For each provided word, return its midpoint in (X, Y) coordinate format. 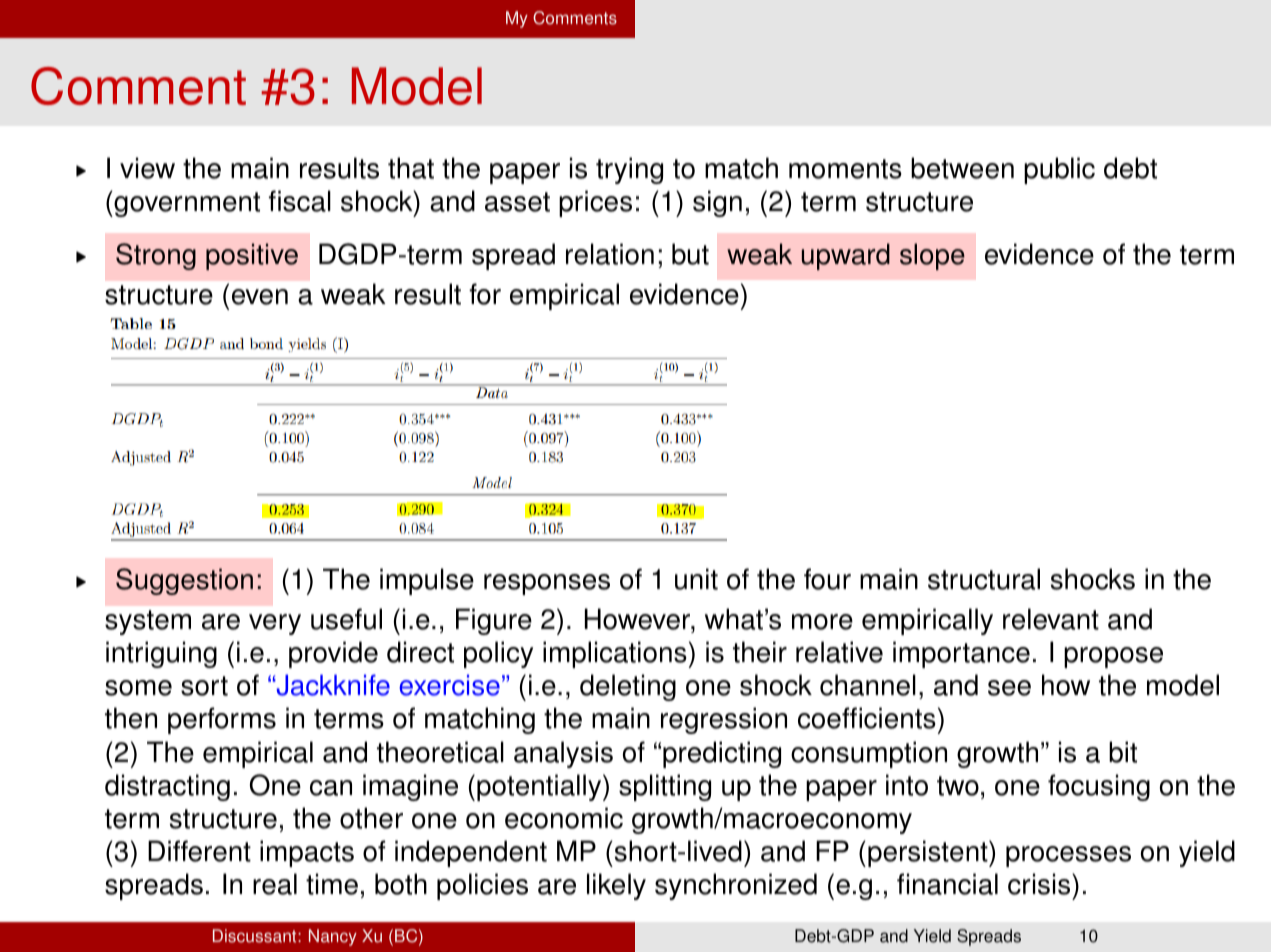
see (1009, 688)
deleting (628, 687)
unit (696, 579)
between (962, 168)
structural (984, 579)
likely (616, 886)
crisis (1040, 884)
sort (204, 686)
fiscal (300, 201)
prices (595, 203)
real (275, 884)
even (260, 297)
